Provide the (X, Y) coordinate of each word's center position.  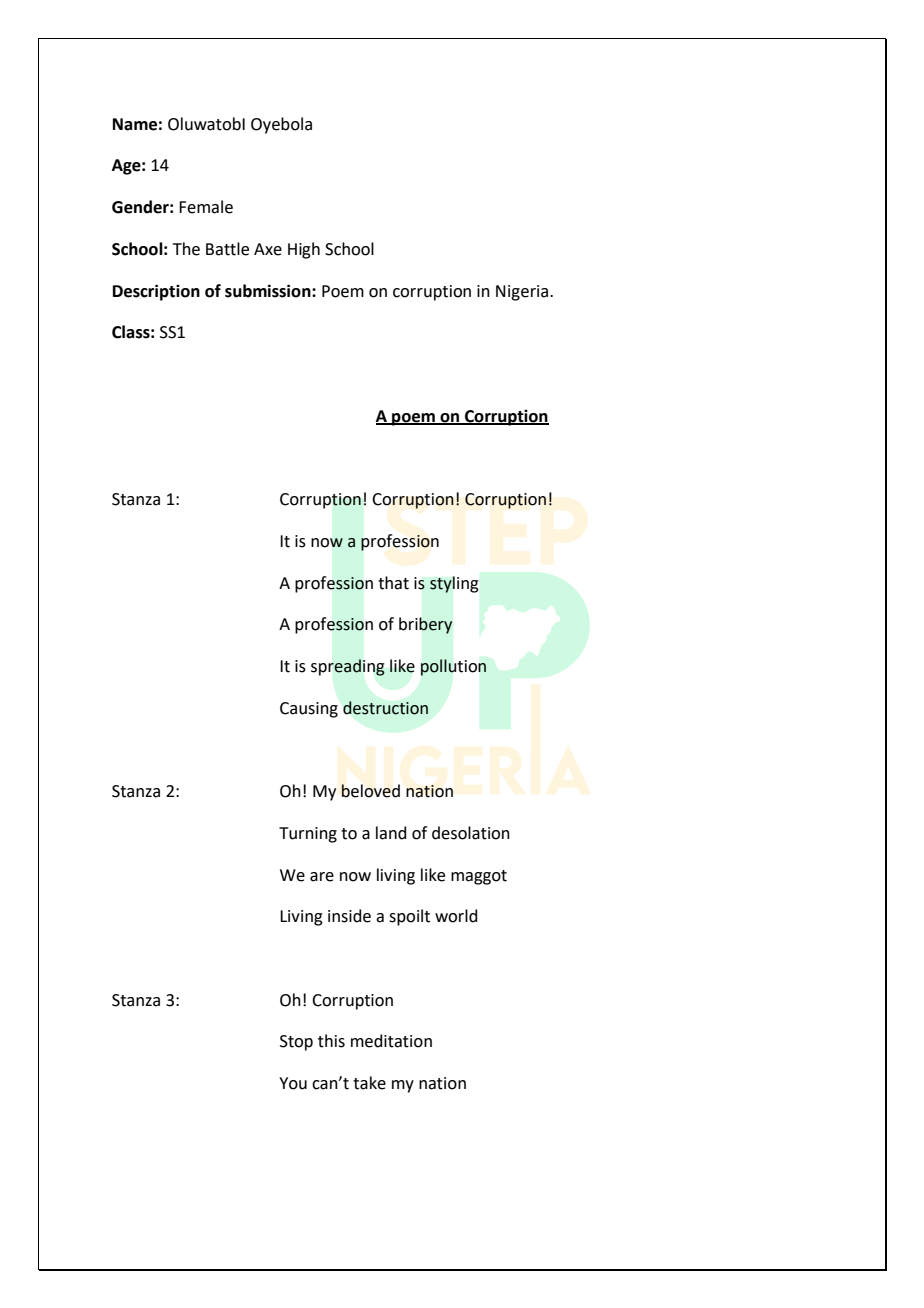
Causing (309, 710)
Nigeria (523, 293)
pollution (453, 667)
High (304, 250)
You (293, 1083)
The (186, 249)
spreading (348, 667)
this (331, 1041)
